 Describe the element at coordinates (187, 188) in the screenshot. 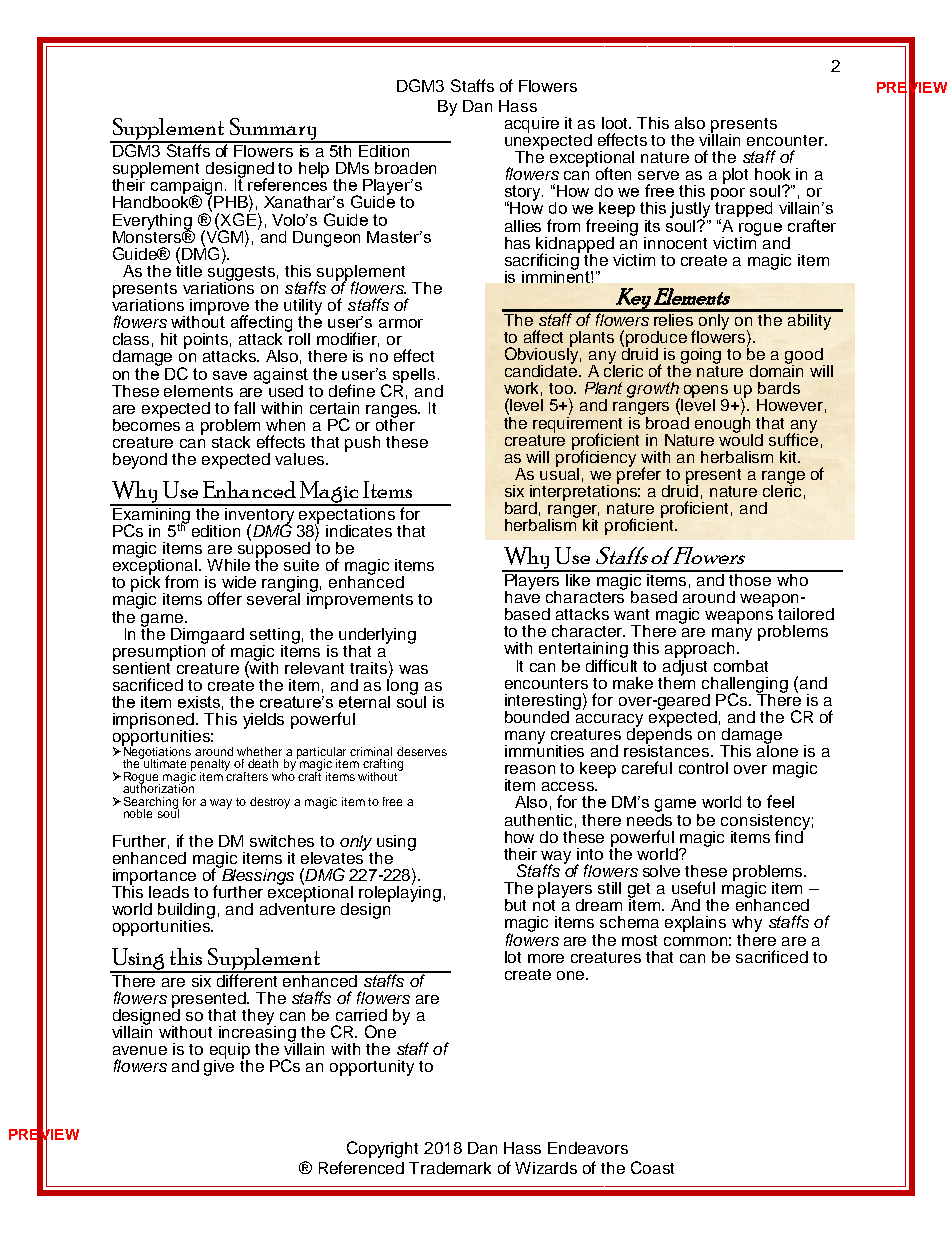

I see `campaign` at that location.
